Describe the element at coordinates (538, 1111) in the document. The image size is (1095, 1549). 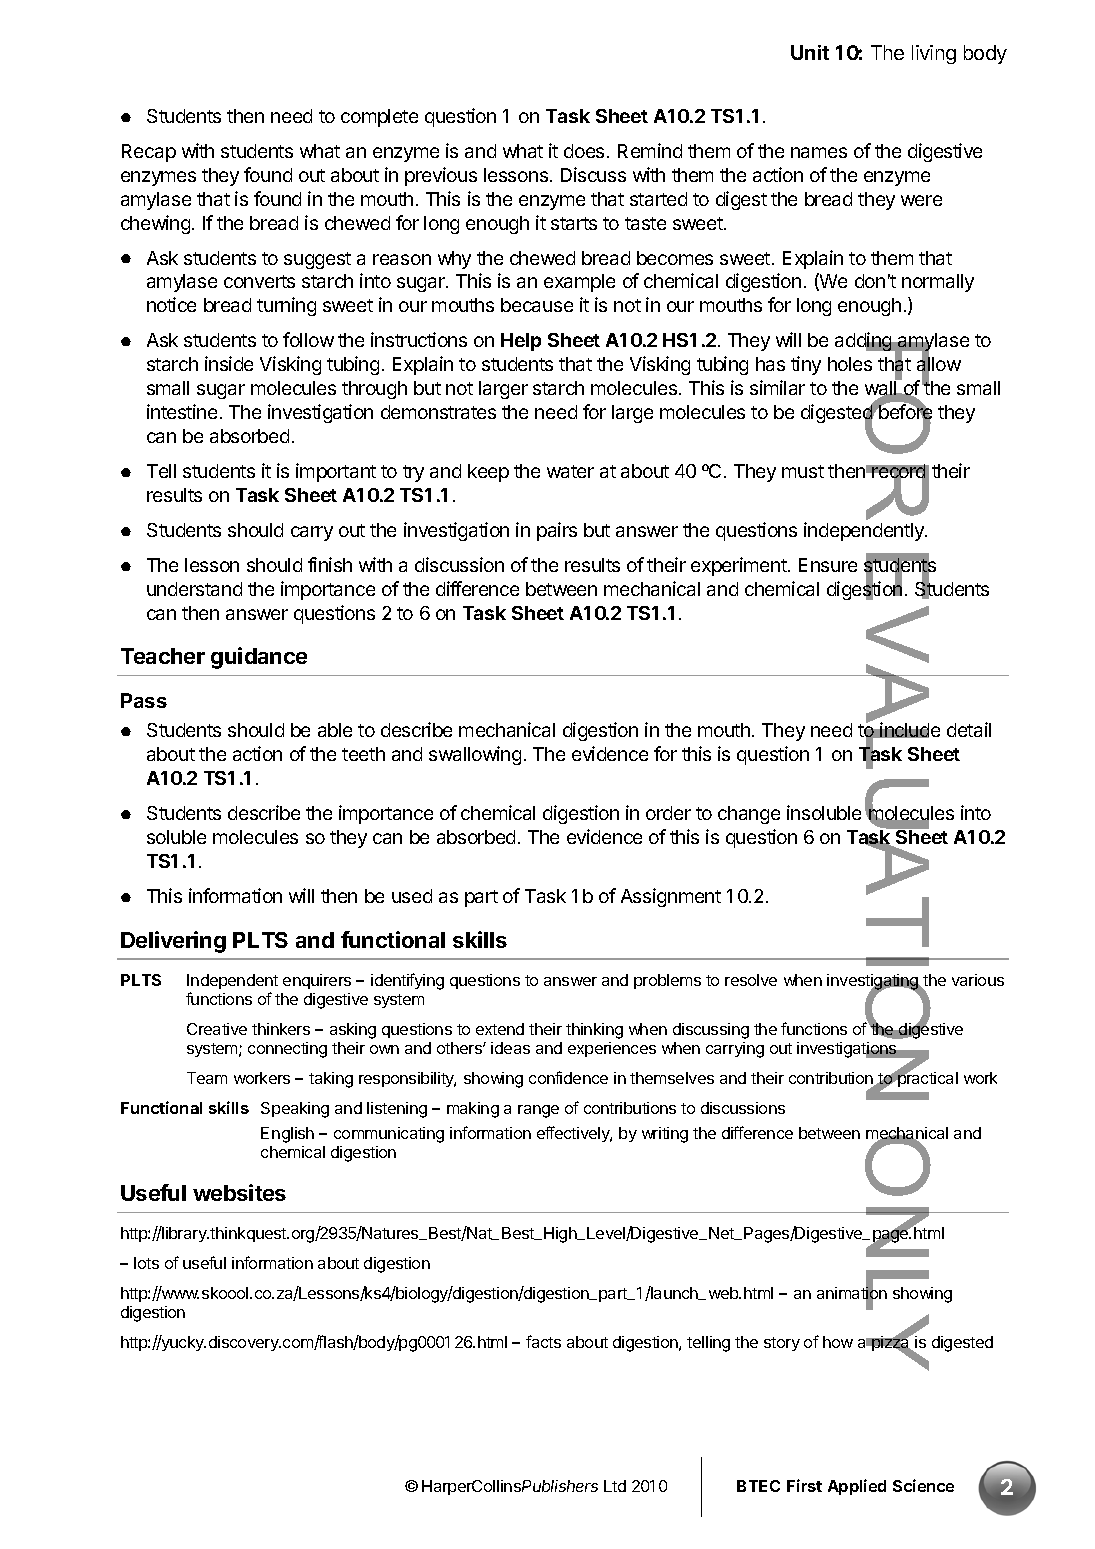
I see `range` at that location.
